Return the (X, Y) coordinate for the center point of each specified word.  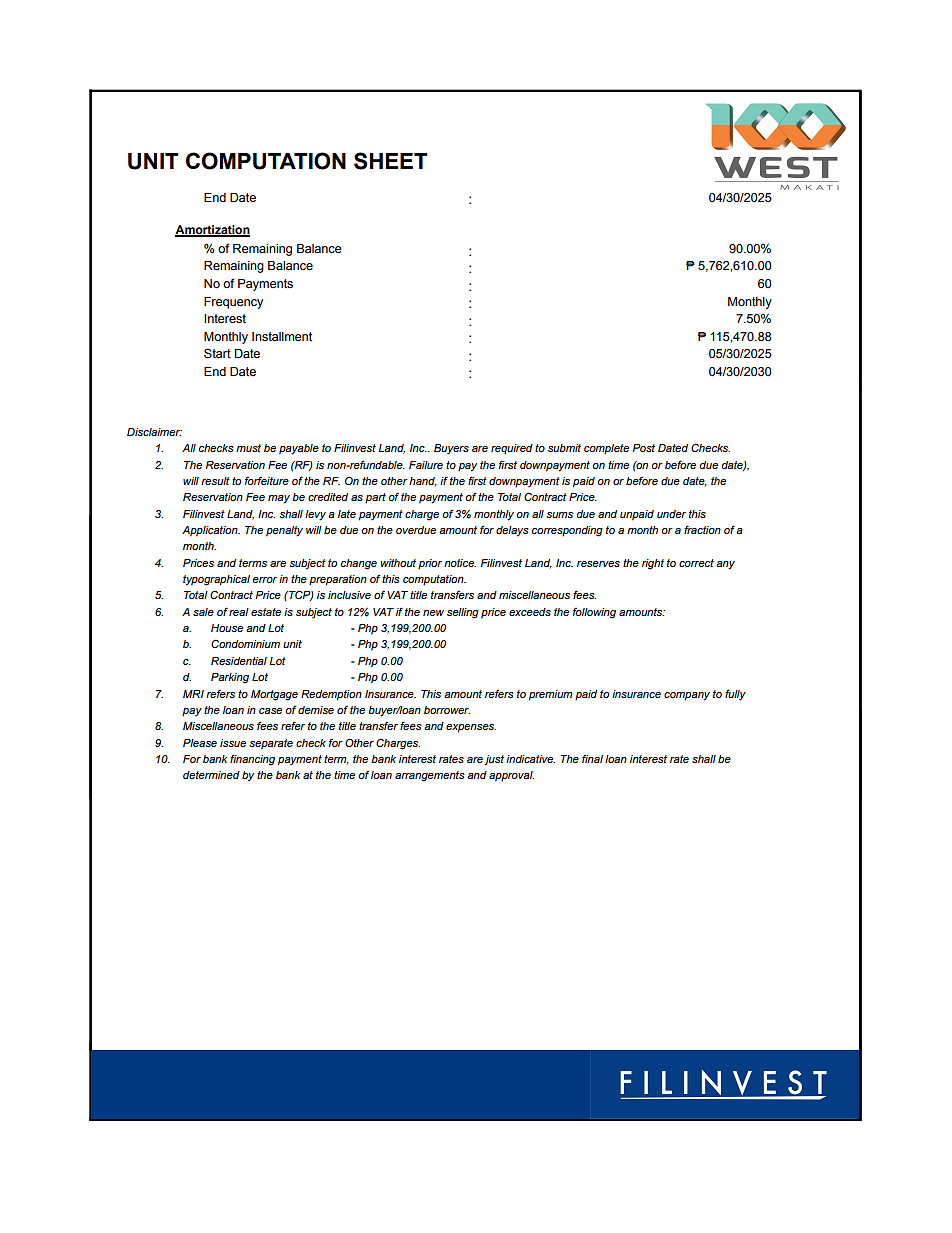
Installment (282, 337)
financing (252, 760)
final (592, 758)
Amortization (212, 230)
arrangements (430, 776)
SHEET (391, 161)
